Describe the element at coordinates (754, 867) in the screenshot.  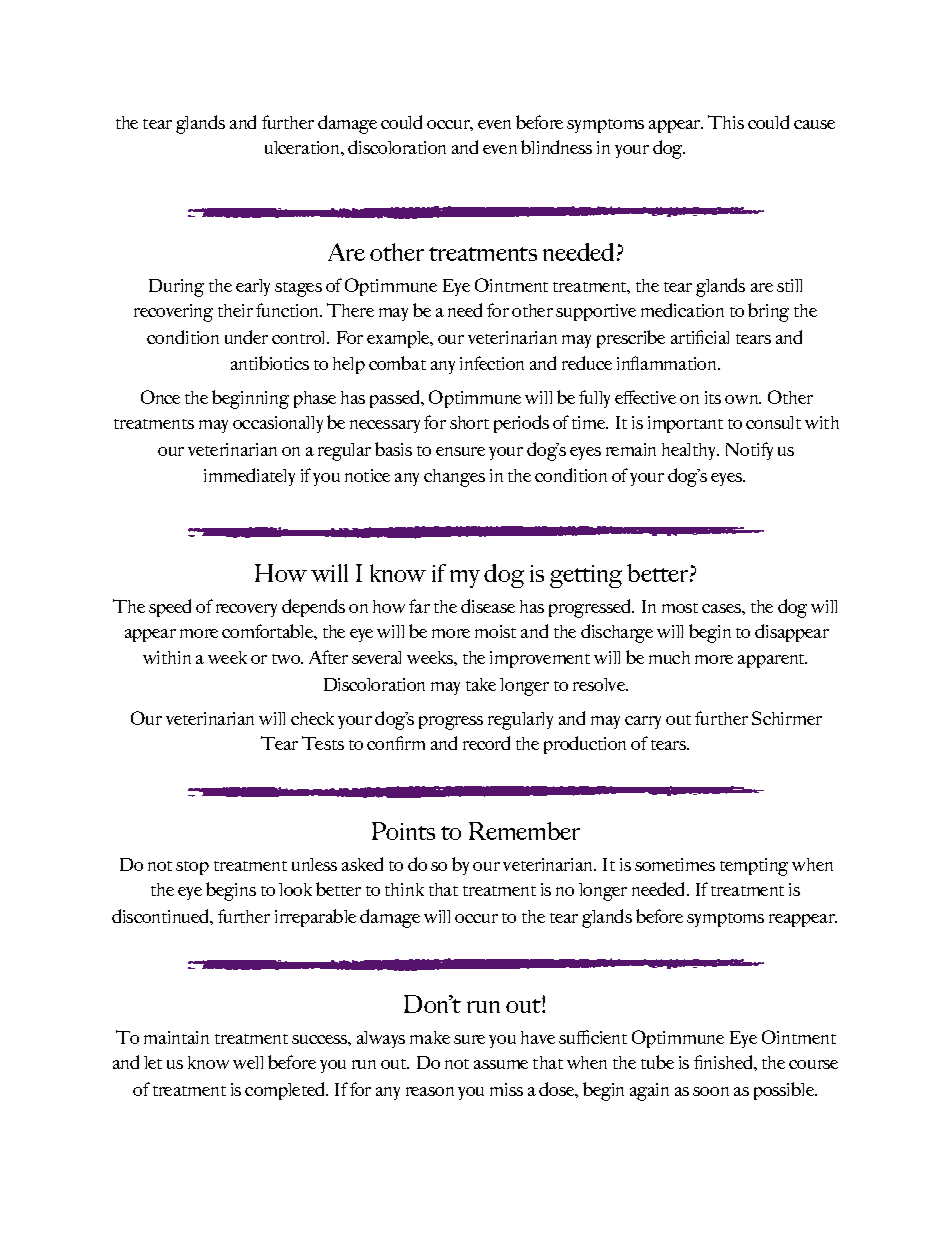
I see `tempting` at that location.
